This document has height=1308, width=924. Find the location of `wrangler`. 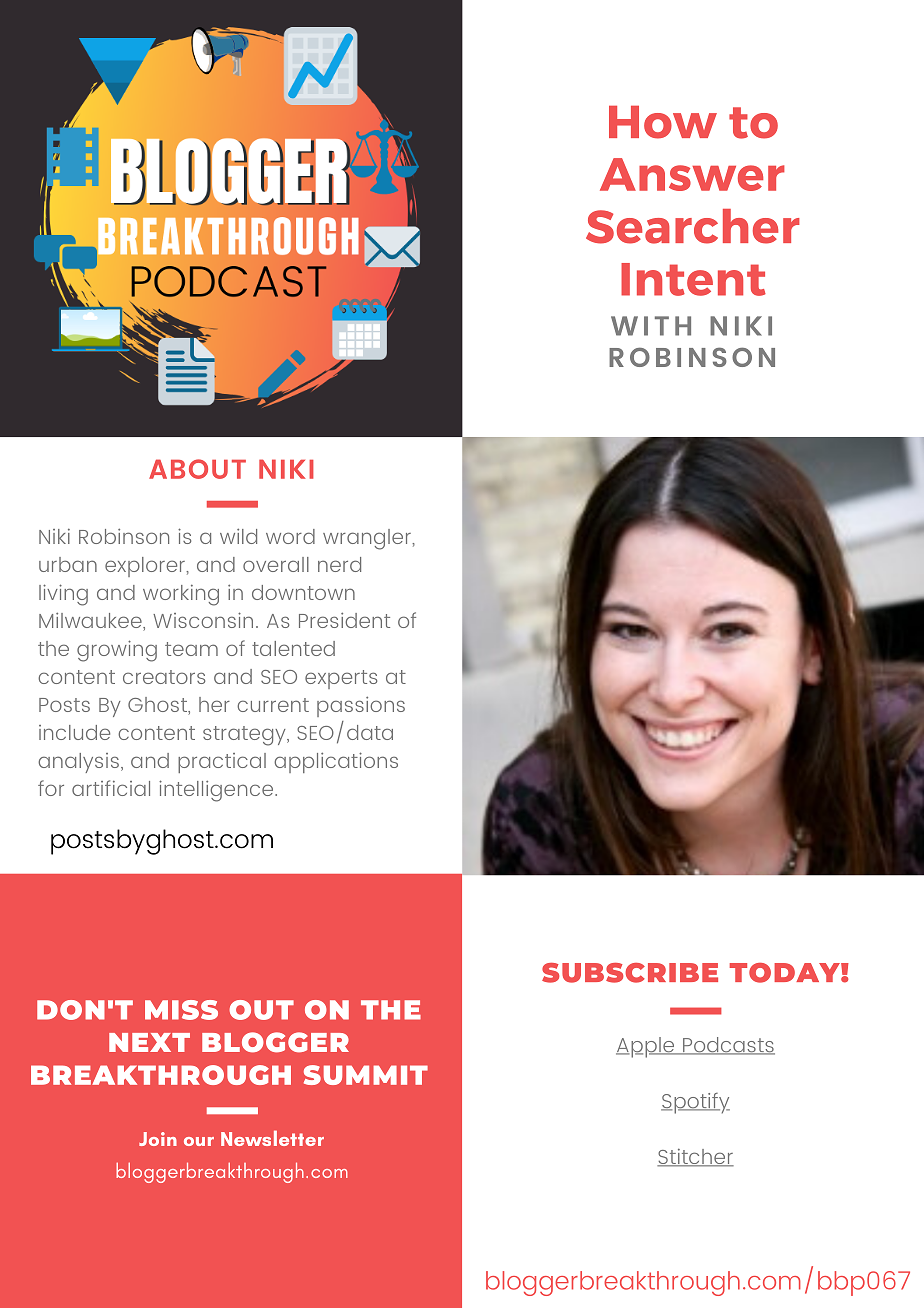

wrangler is located at coordinates (368, 539).
